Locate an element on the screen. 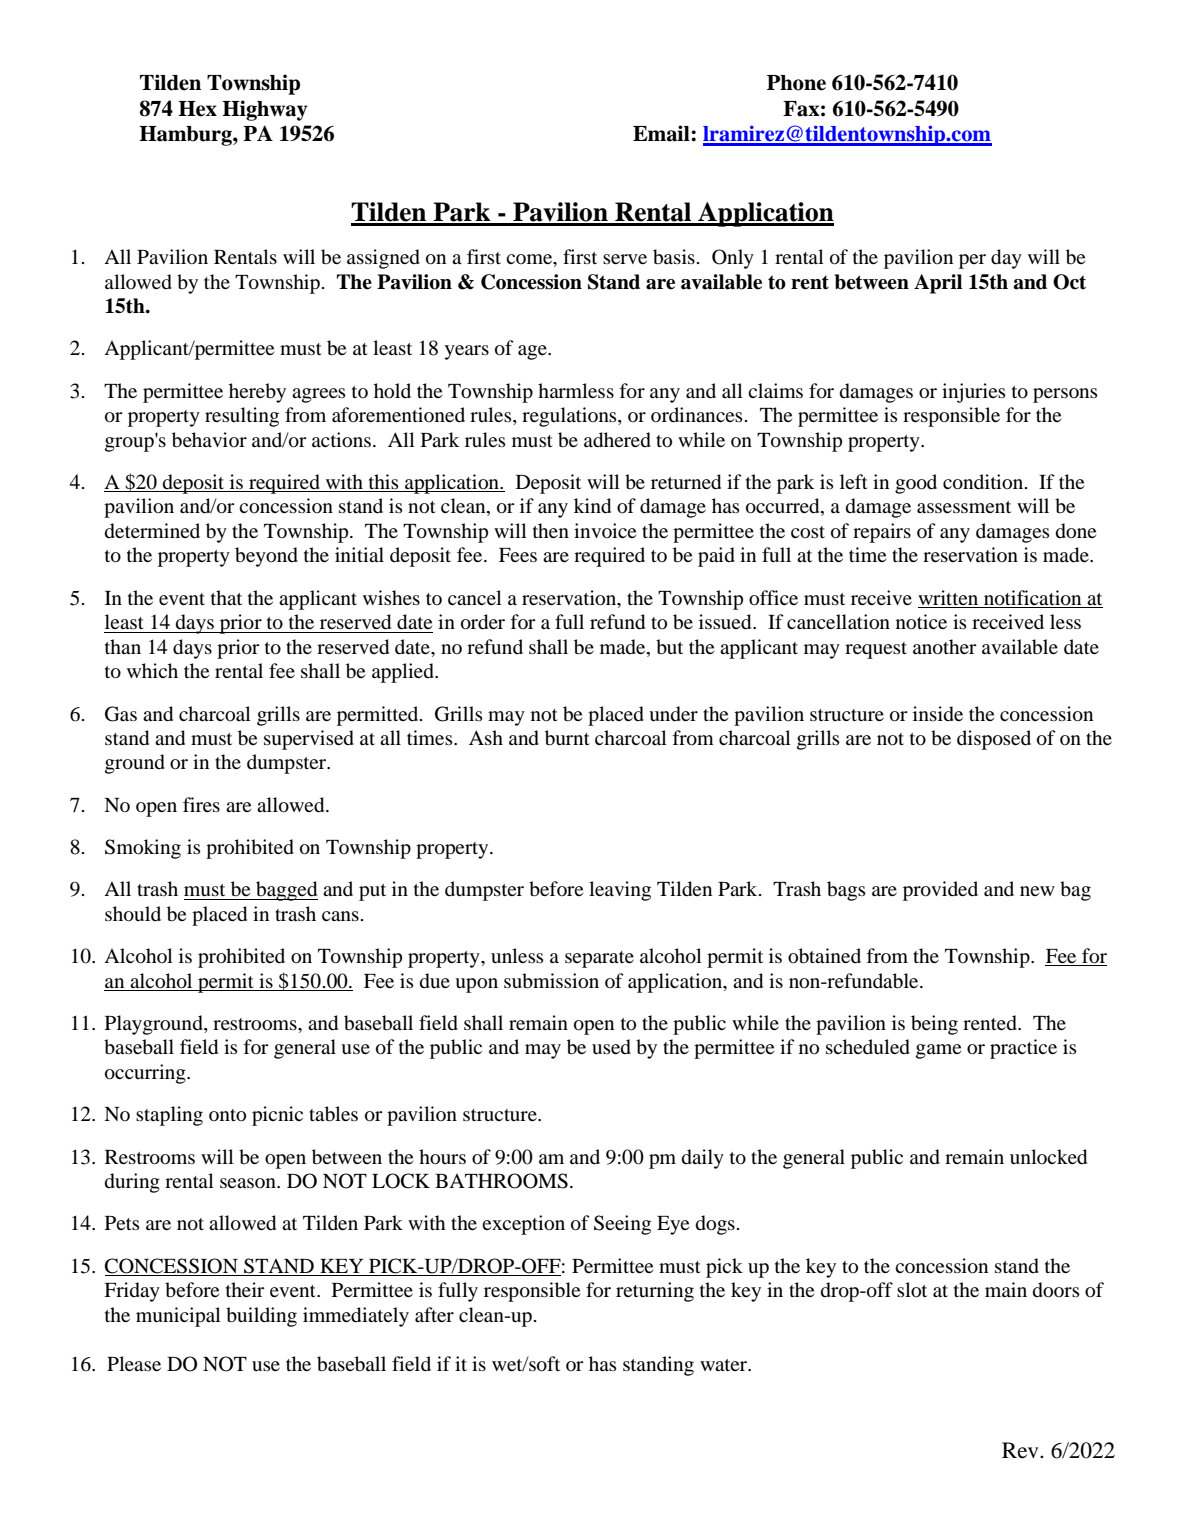  Highway is located at coordinates (265, 110).
